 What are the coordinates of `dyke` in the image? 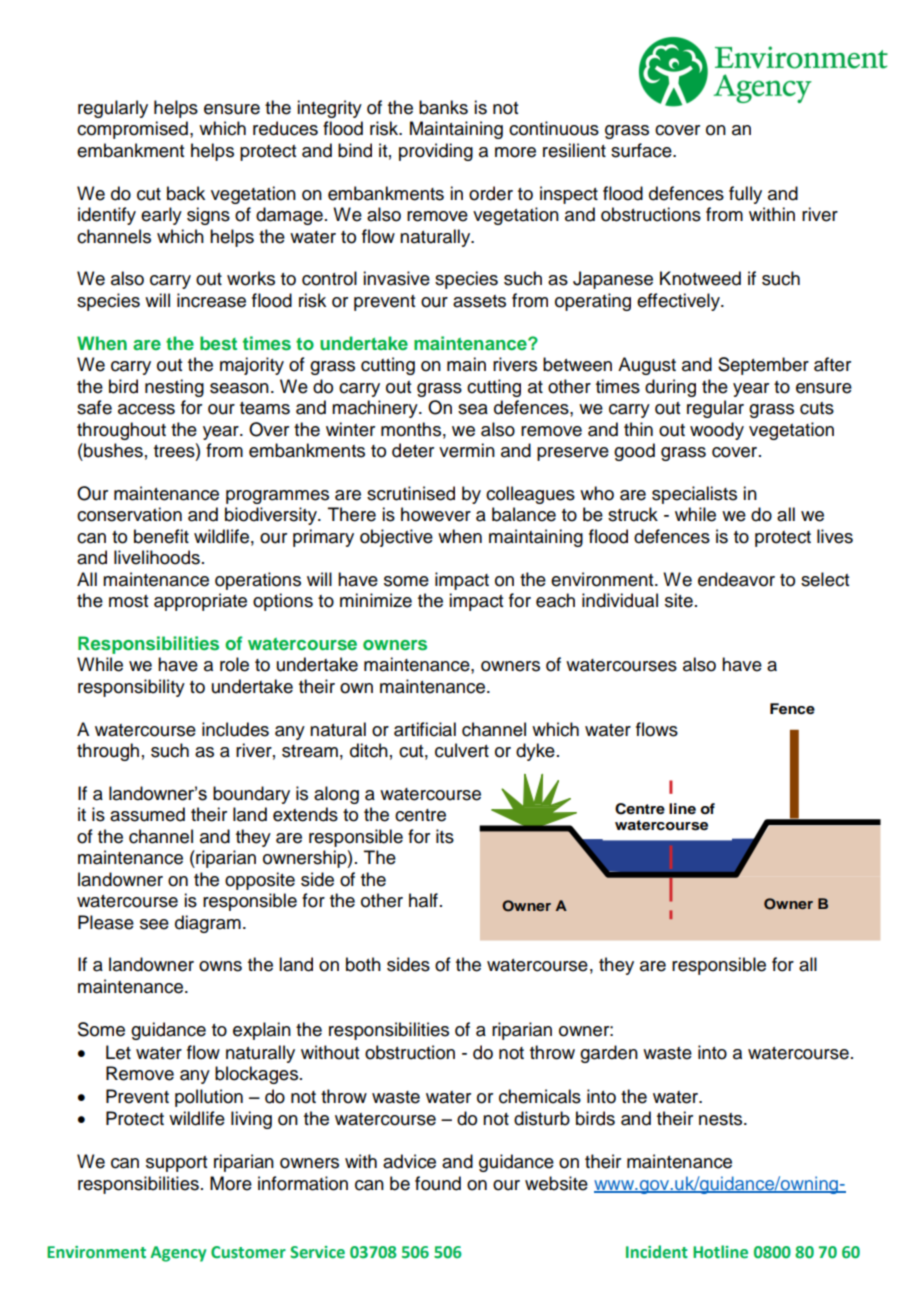 It's located at (535, 752).
